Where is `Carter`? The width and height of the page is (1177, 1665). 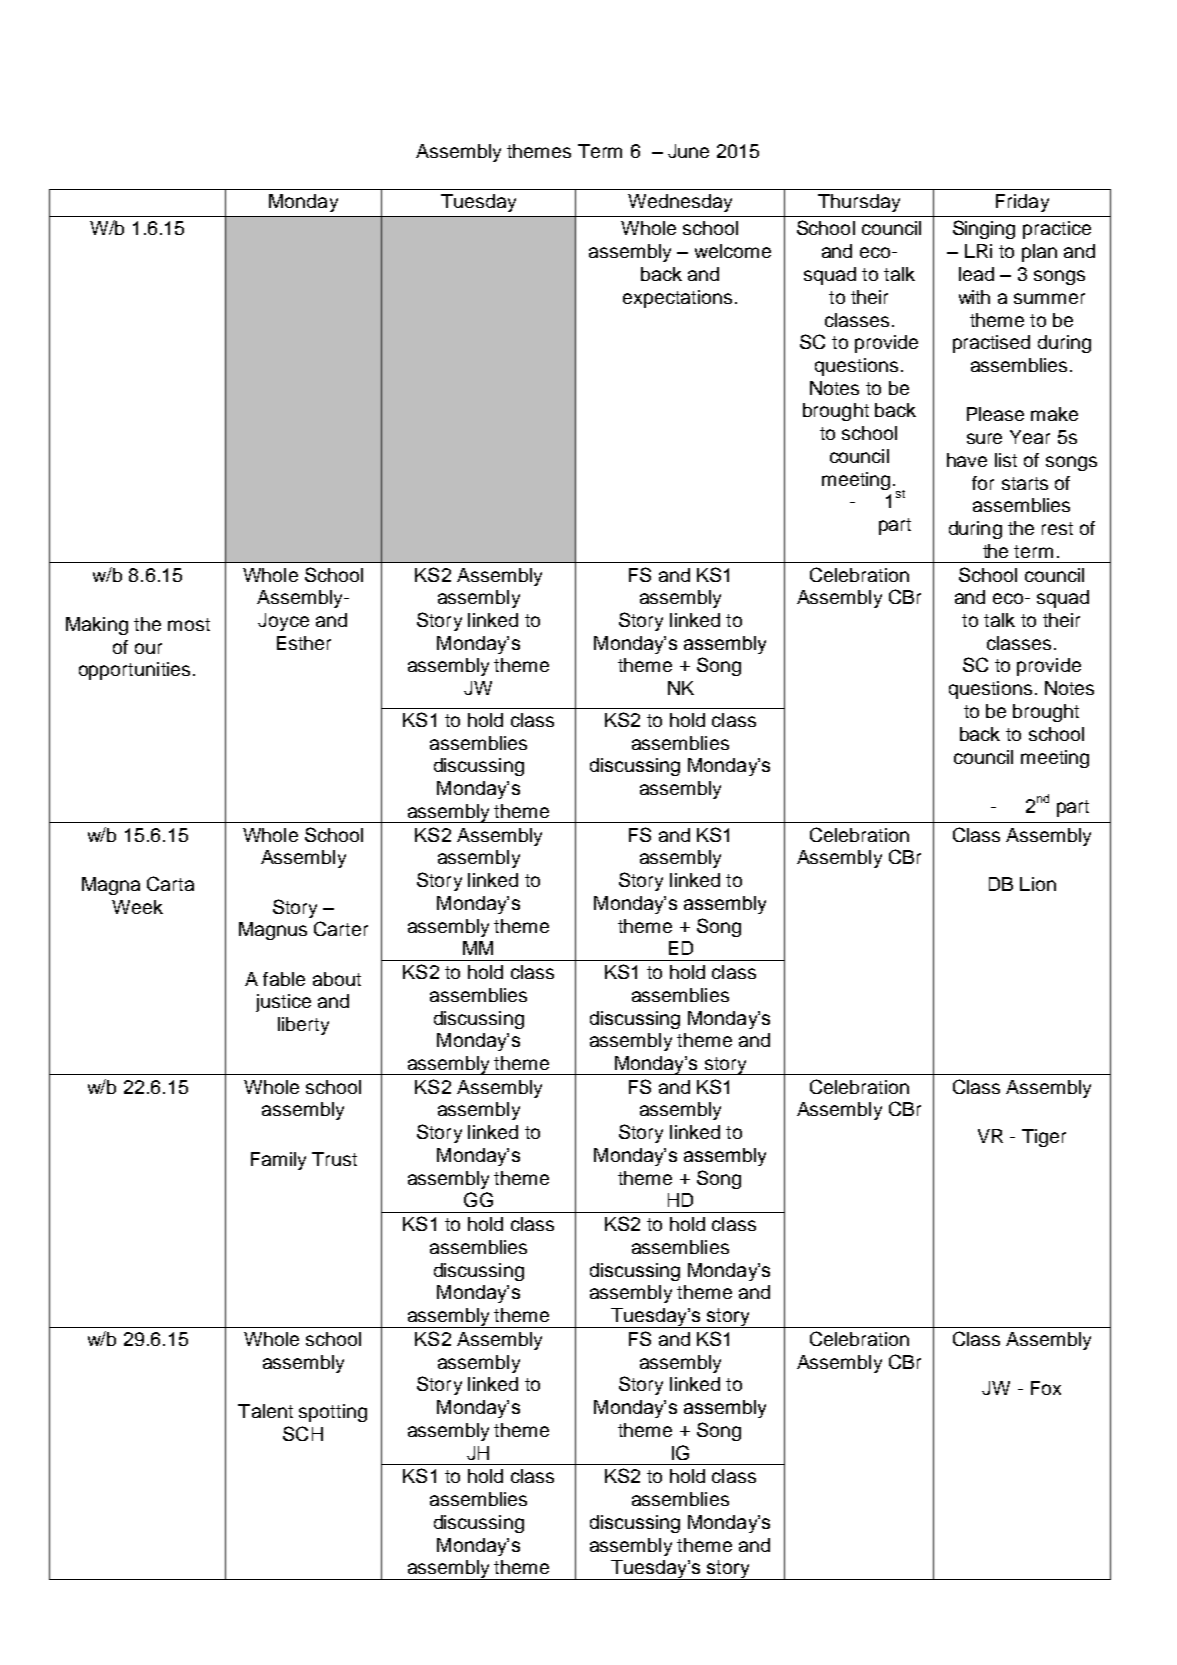
Carter is located at coordinates (341, 928).
